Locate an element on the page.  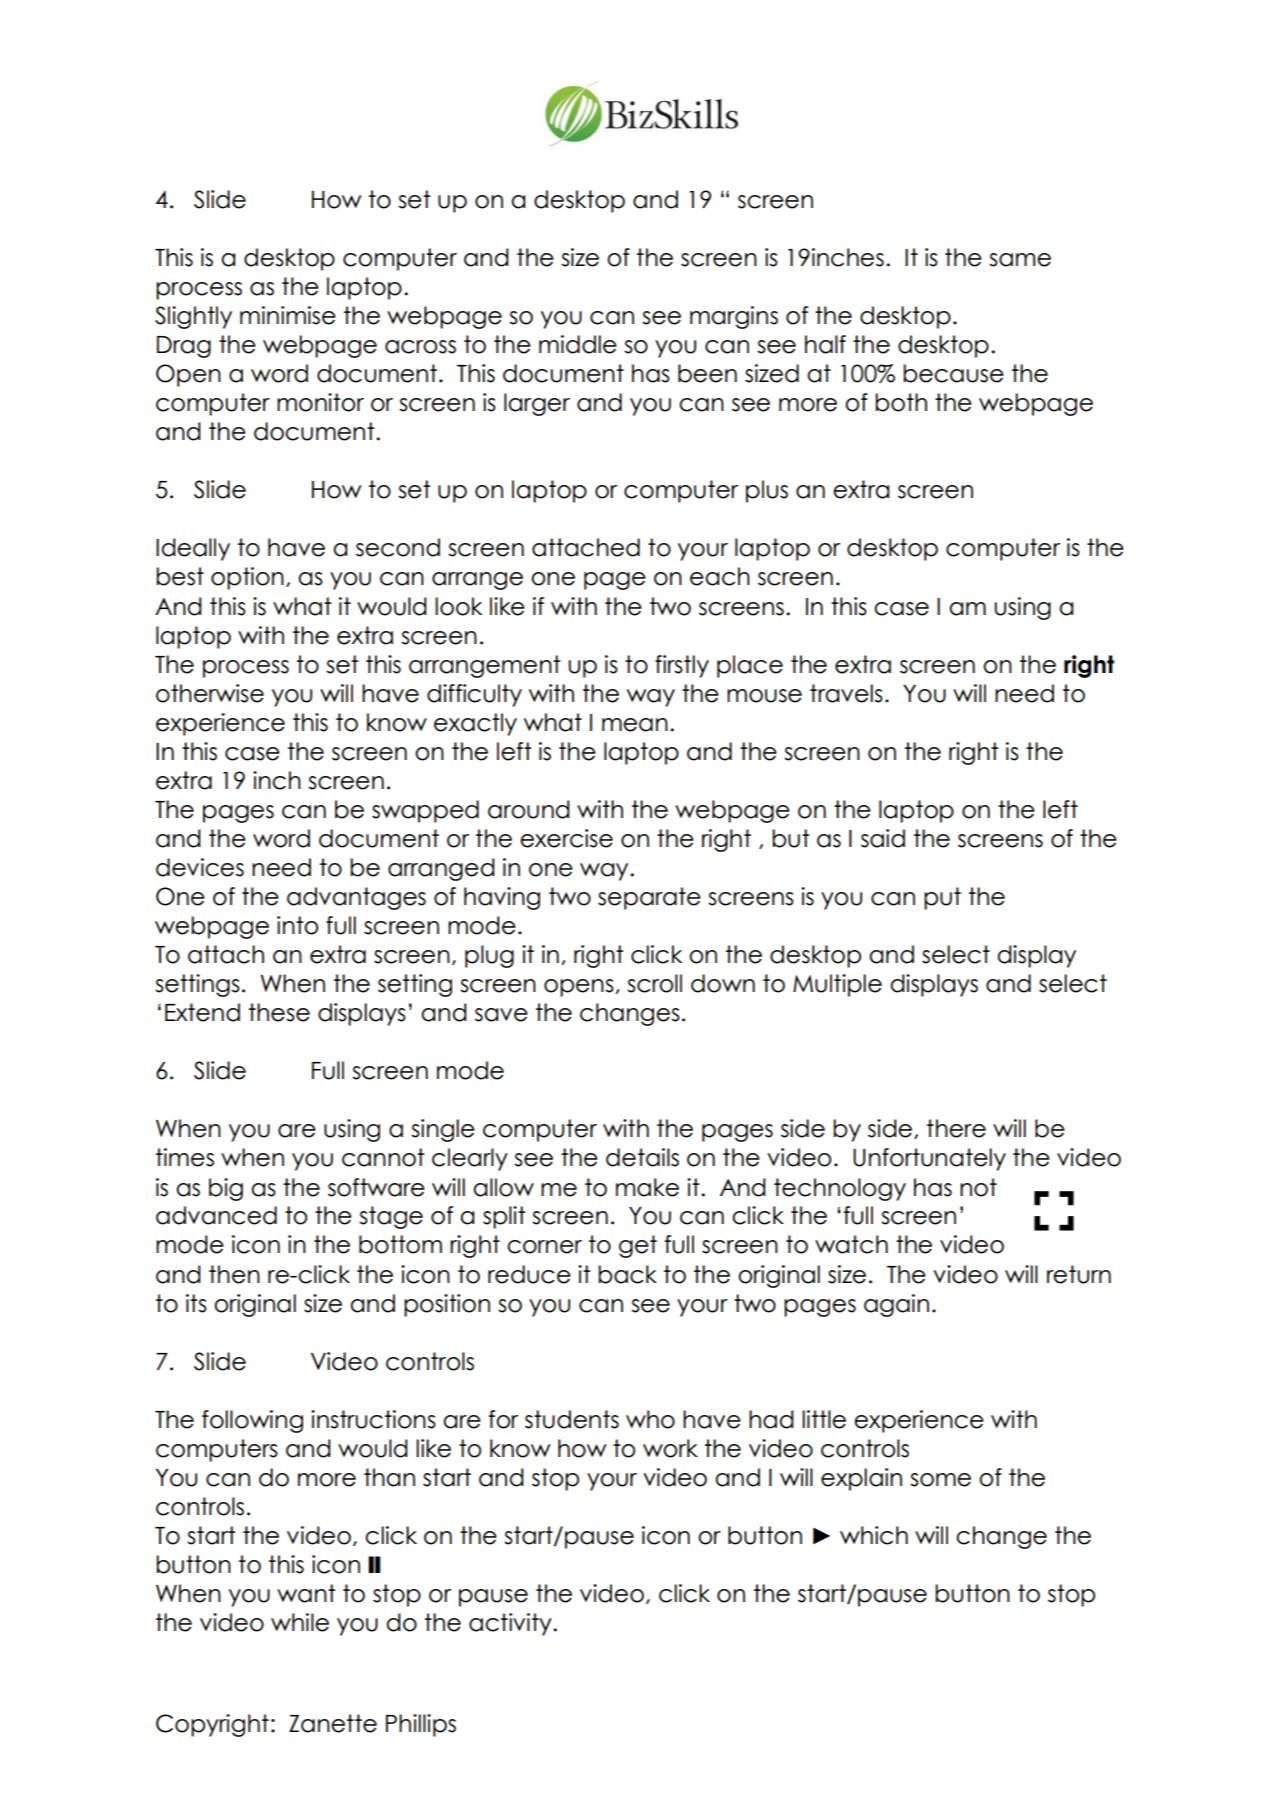
same is located at coordinates (1020, 260).
